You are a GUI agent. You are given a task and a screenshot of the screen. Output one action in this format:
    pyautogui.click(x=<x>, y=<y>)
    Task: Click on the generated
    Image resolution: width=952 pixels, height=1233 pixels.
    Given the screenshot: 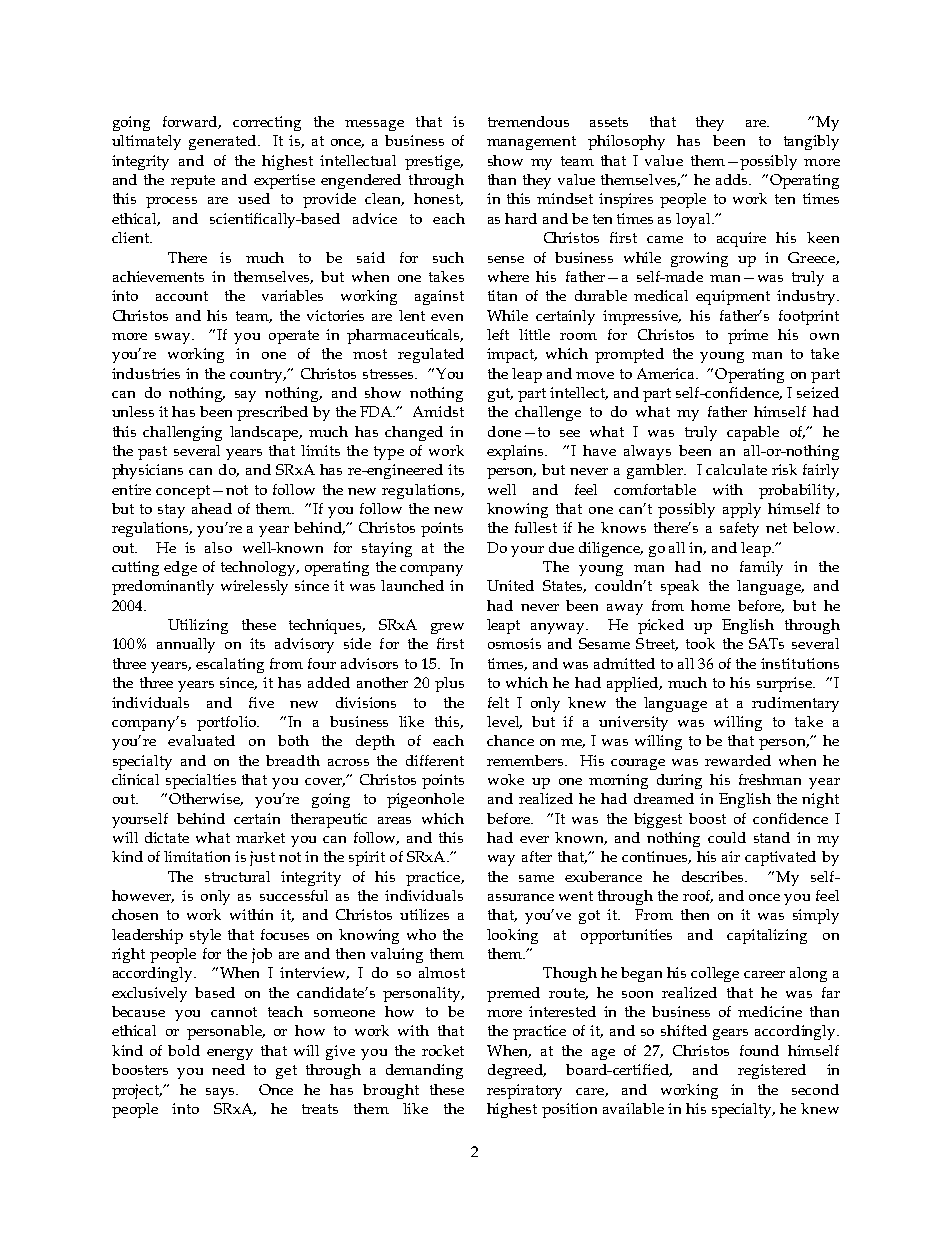 What is the action you would take?
    pyautogui.click(x=224, y=142)
